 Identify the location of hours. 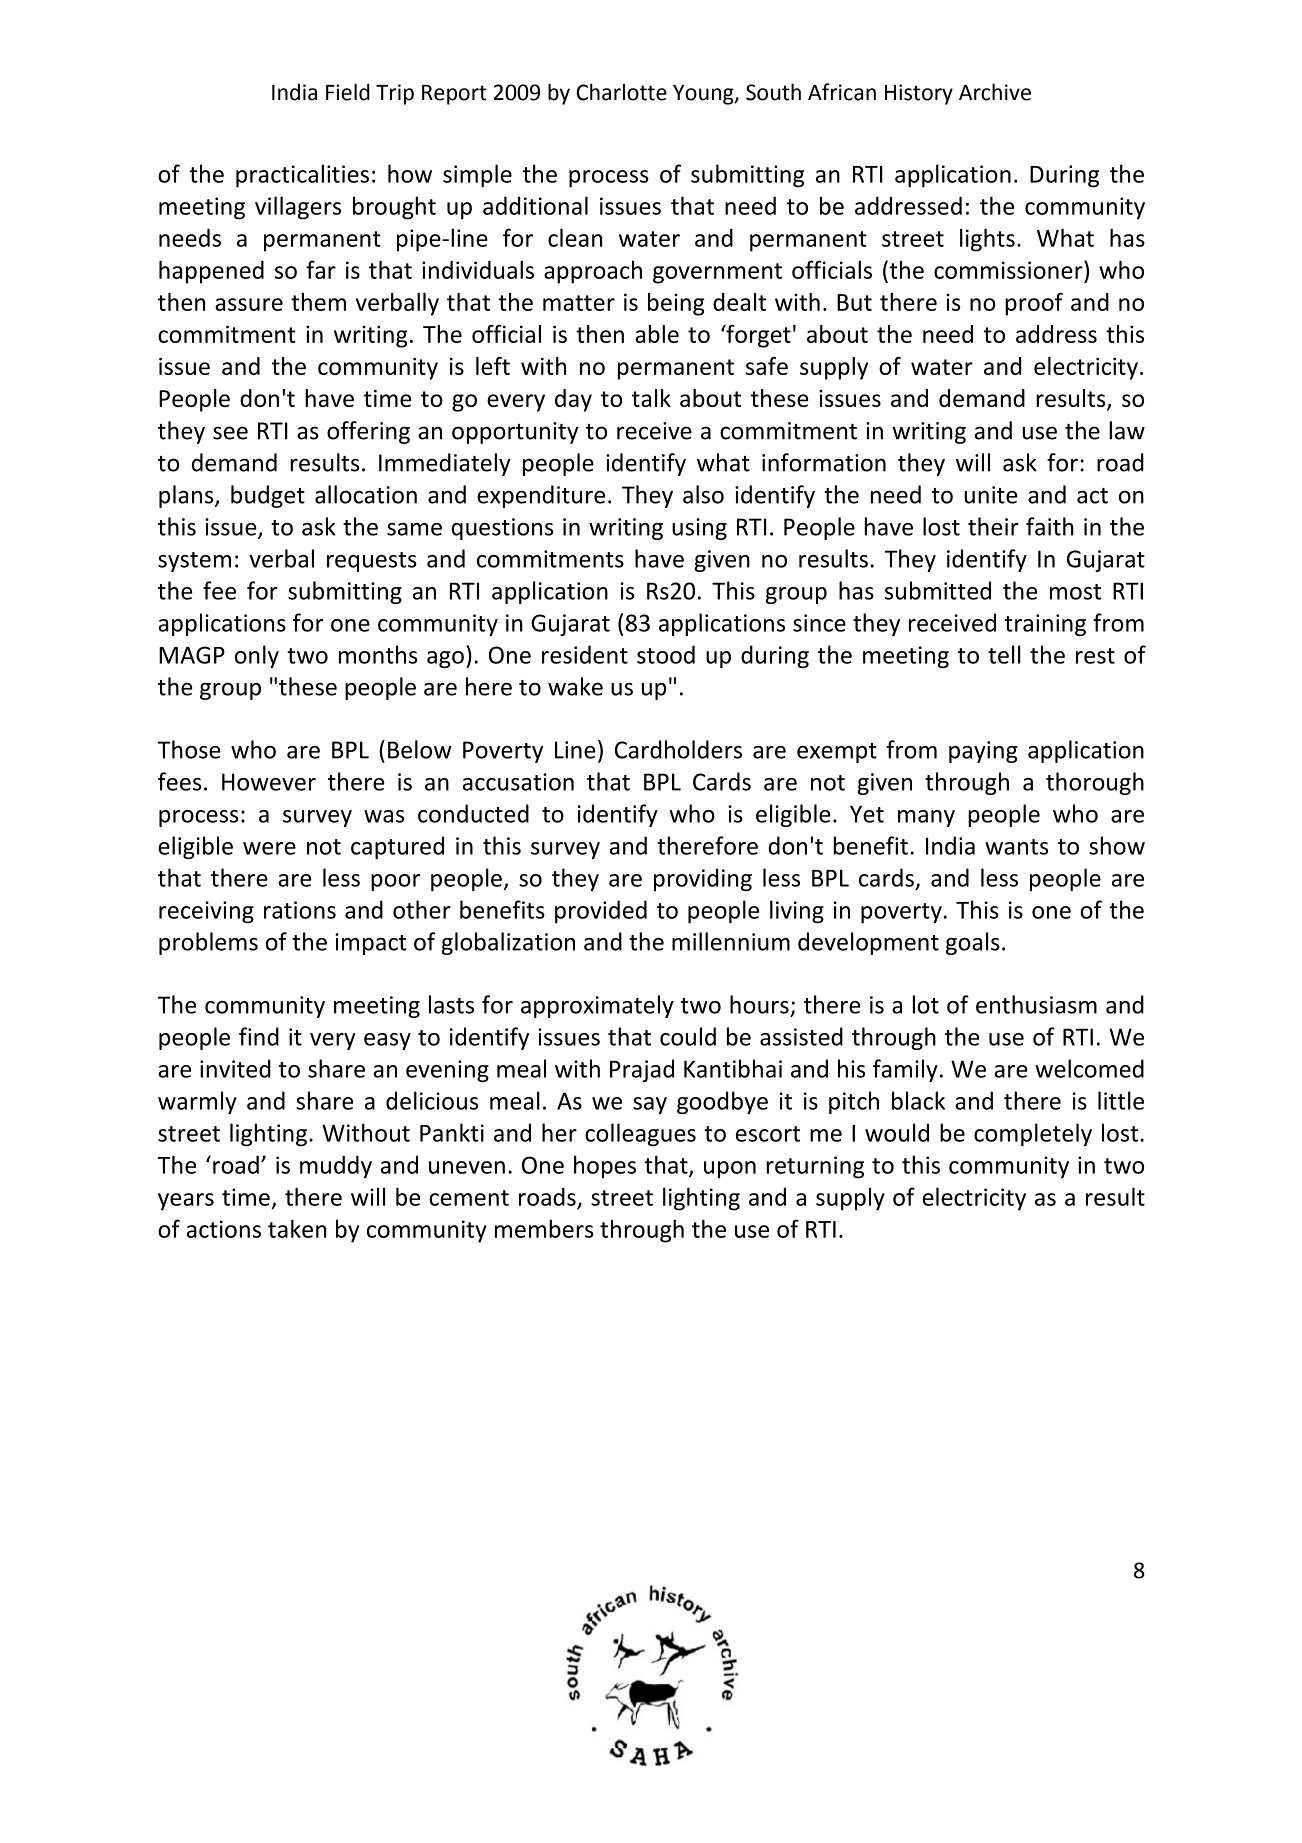
(759, 1004).
